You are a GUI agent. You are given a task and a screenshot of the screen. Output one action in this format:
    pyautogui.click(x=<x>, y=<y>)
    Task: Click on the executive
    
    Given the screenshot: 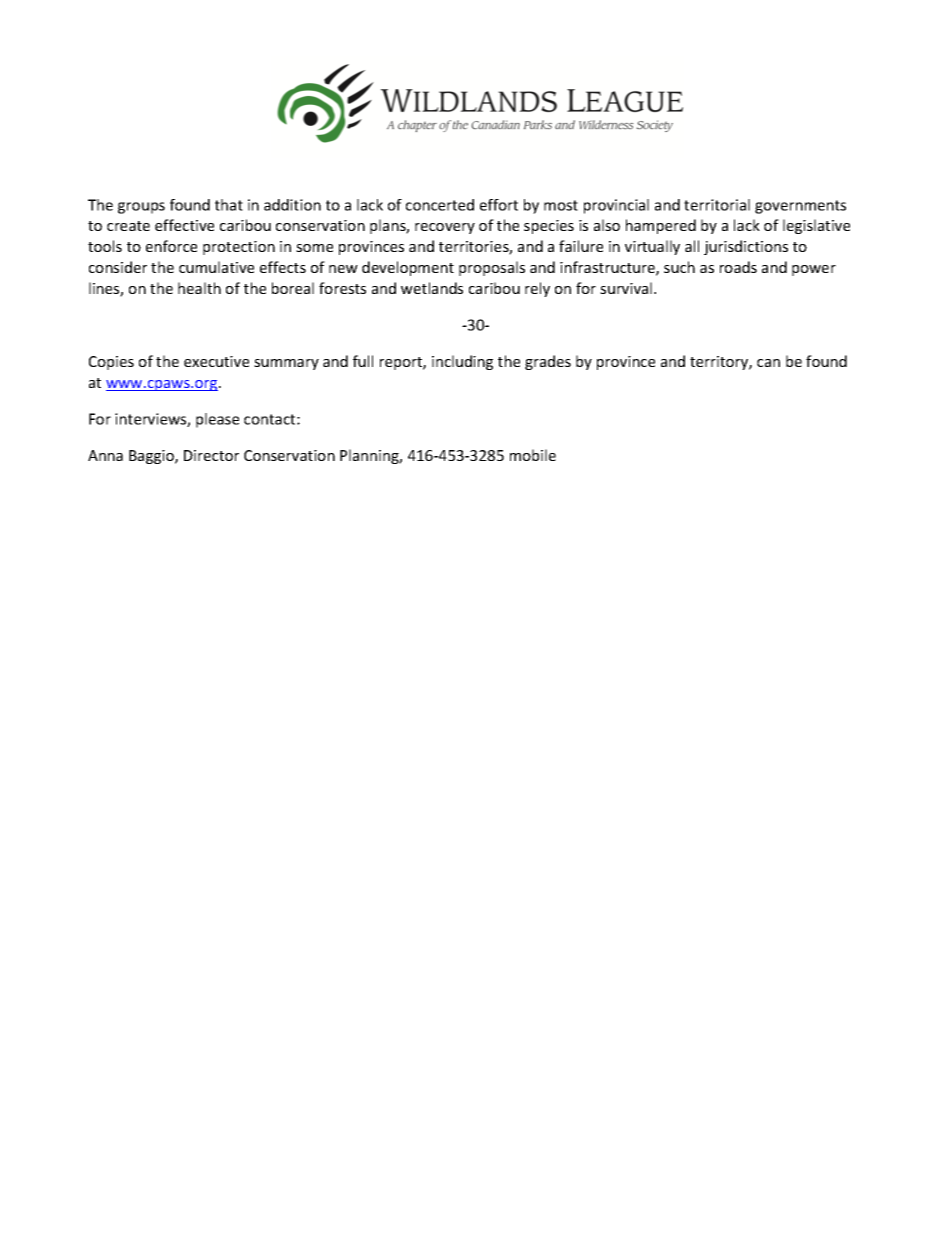 What is the action you would take?
    pyautogui.click(x=216, y=361)
